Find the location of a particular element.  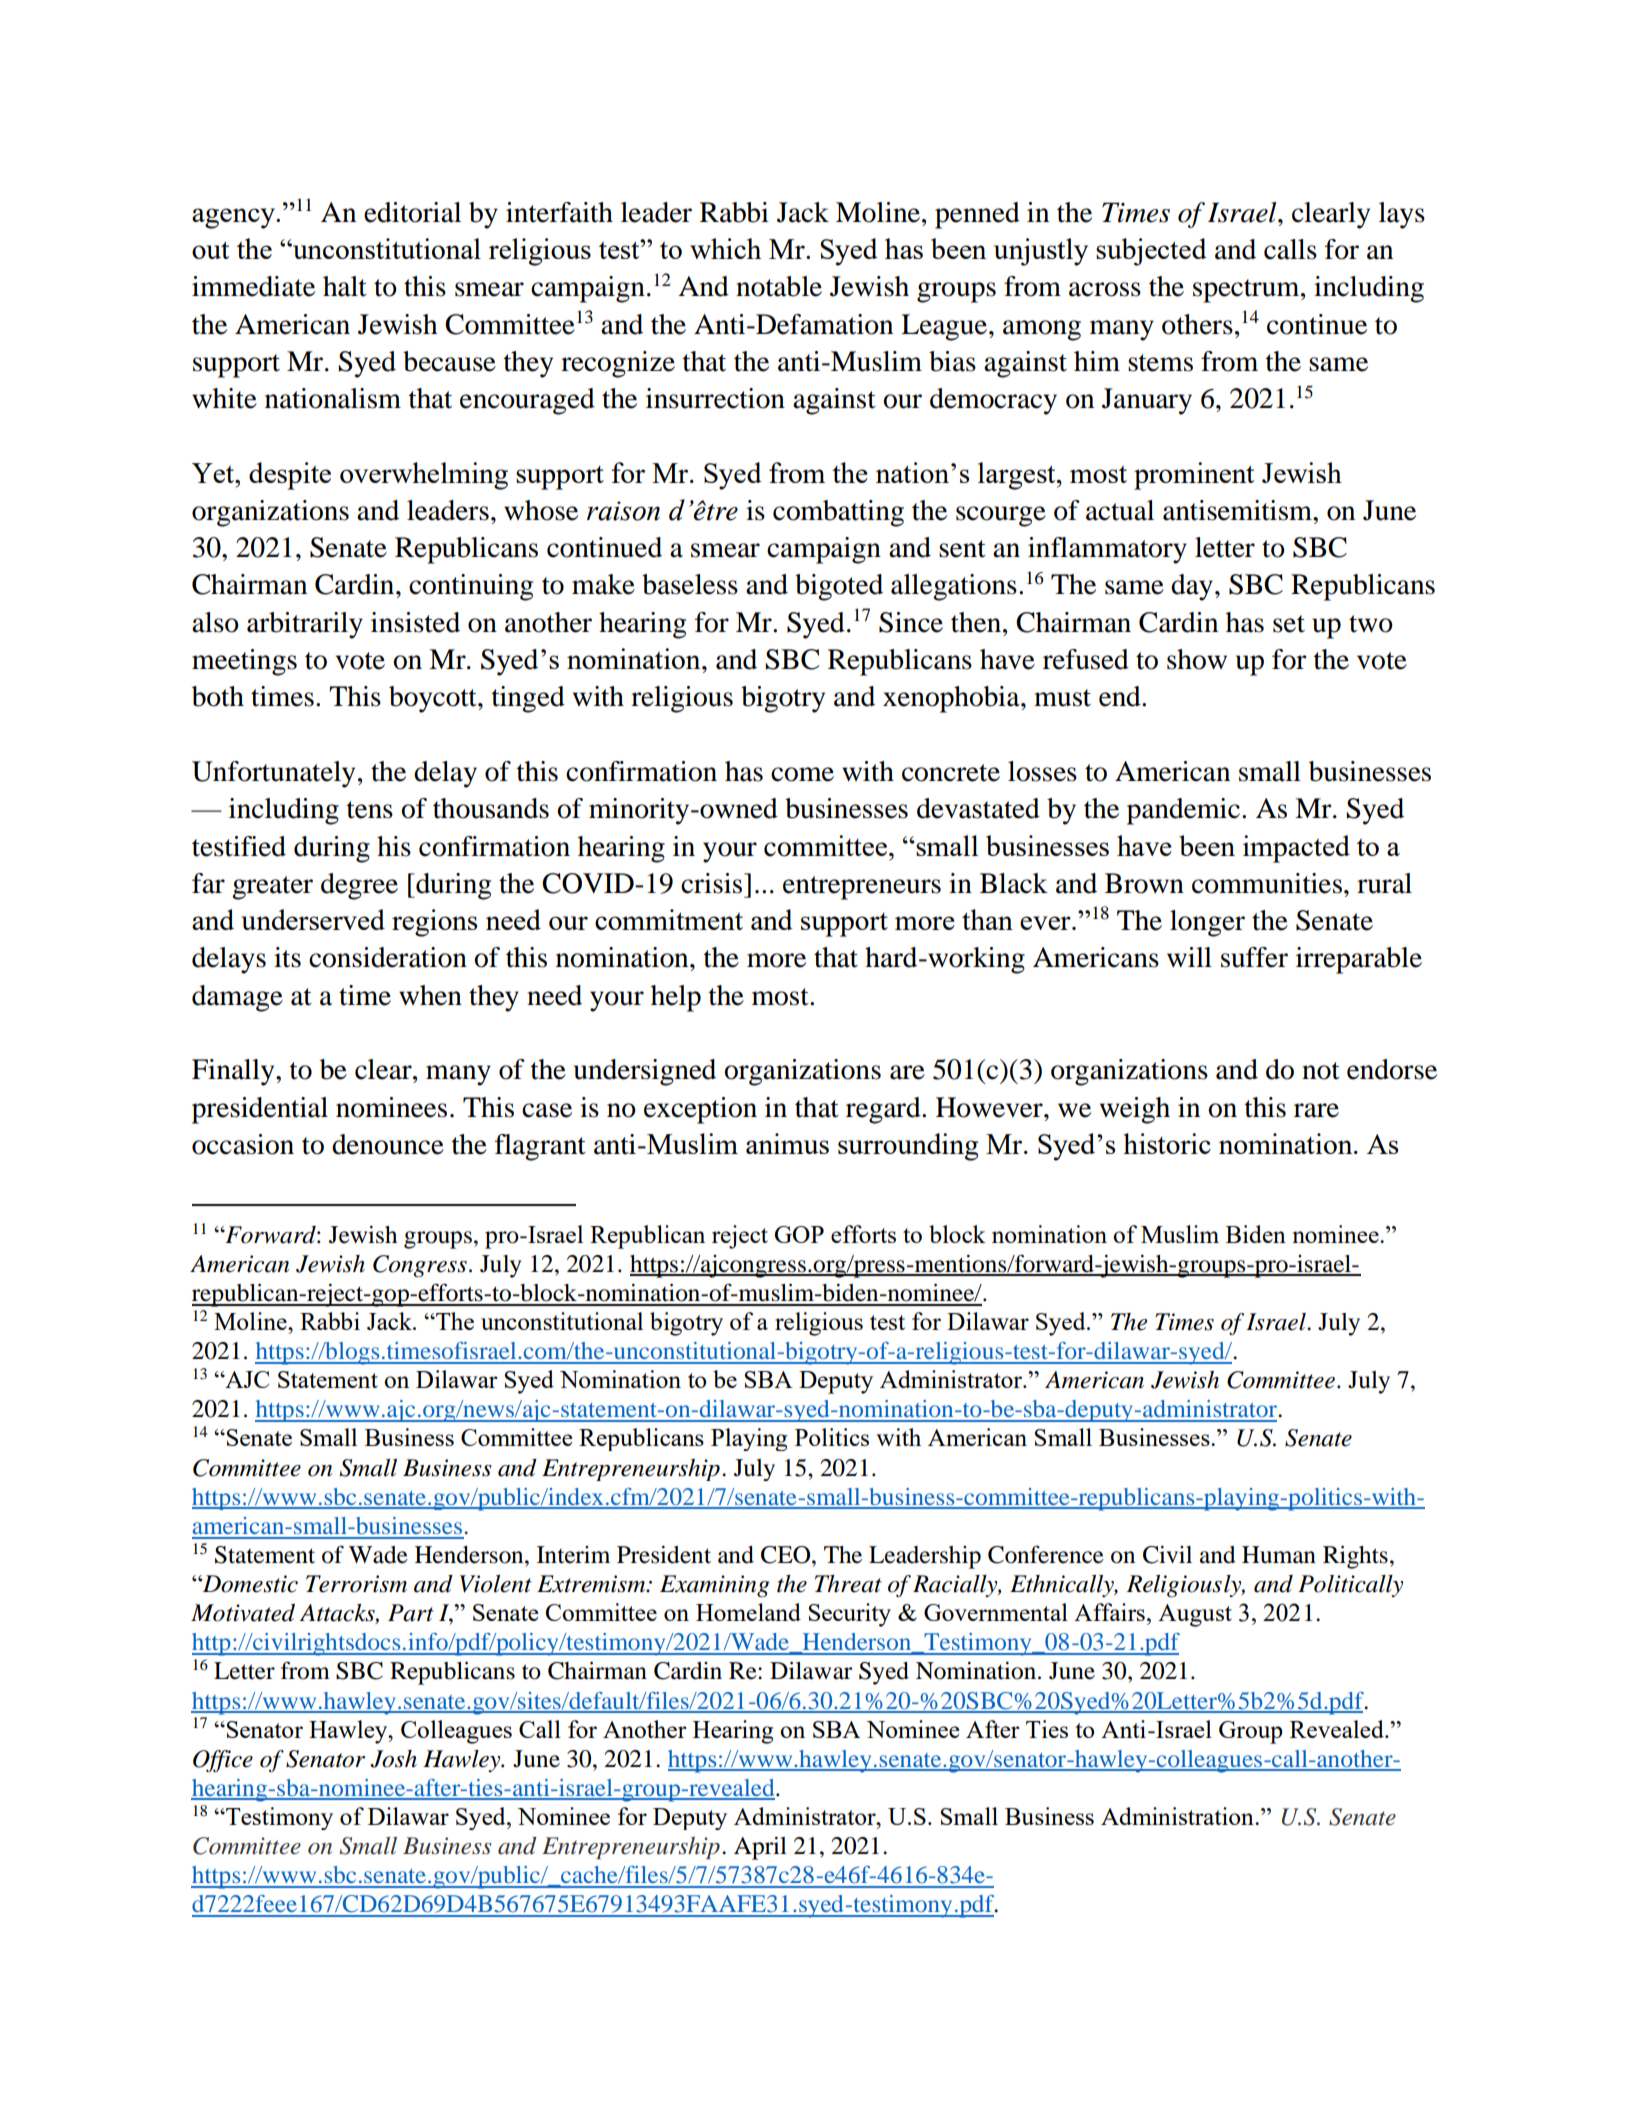

animus is located at coordinates (787, 1143).
